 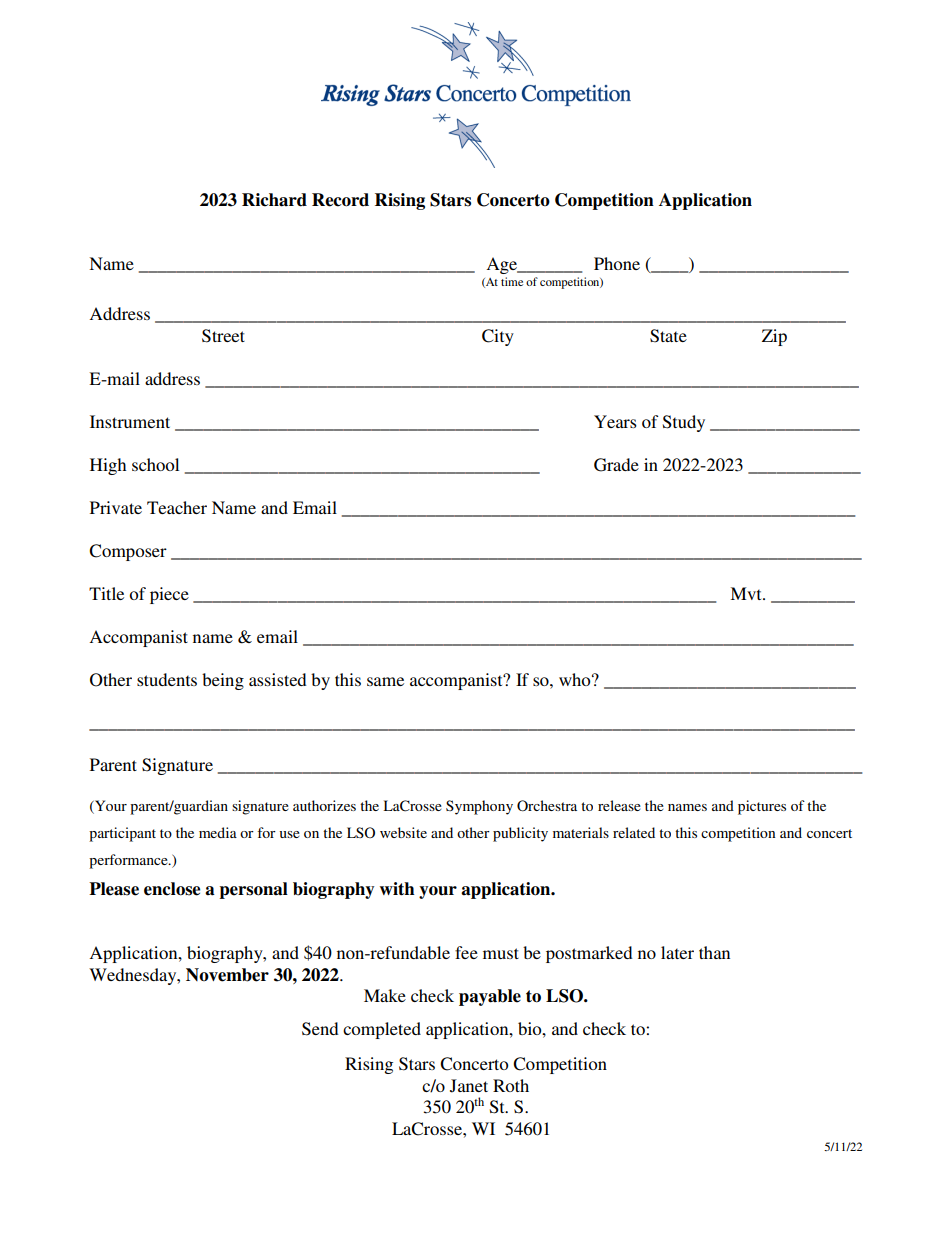 I want to click on Richard, so click(x=274, y=200).
